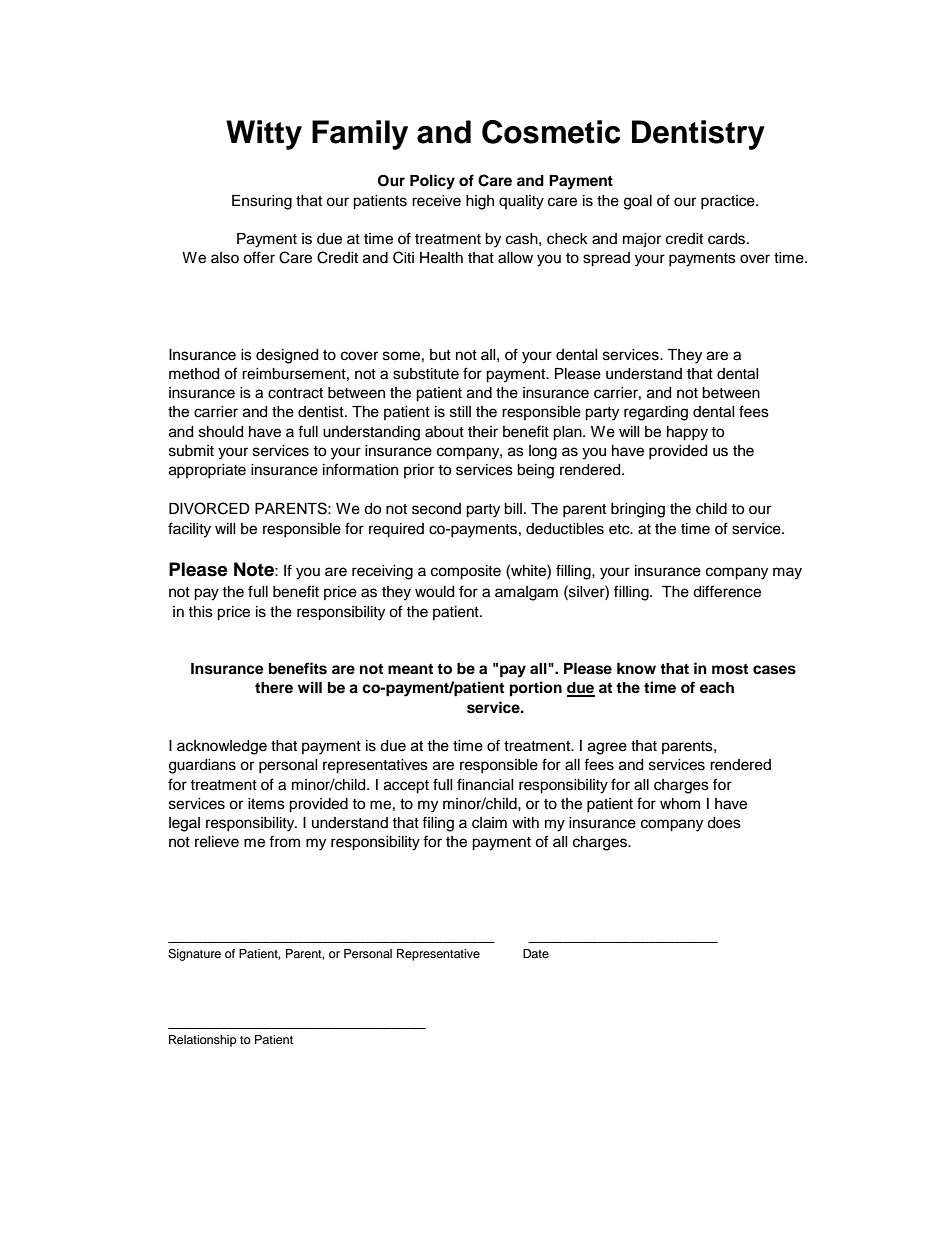 Image resolution: width=952 pixels, height=1233 pixels. Describe the element at coordinates (287, 356) in the screenshot. I see `designed` at that location.
